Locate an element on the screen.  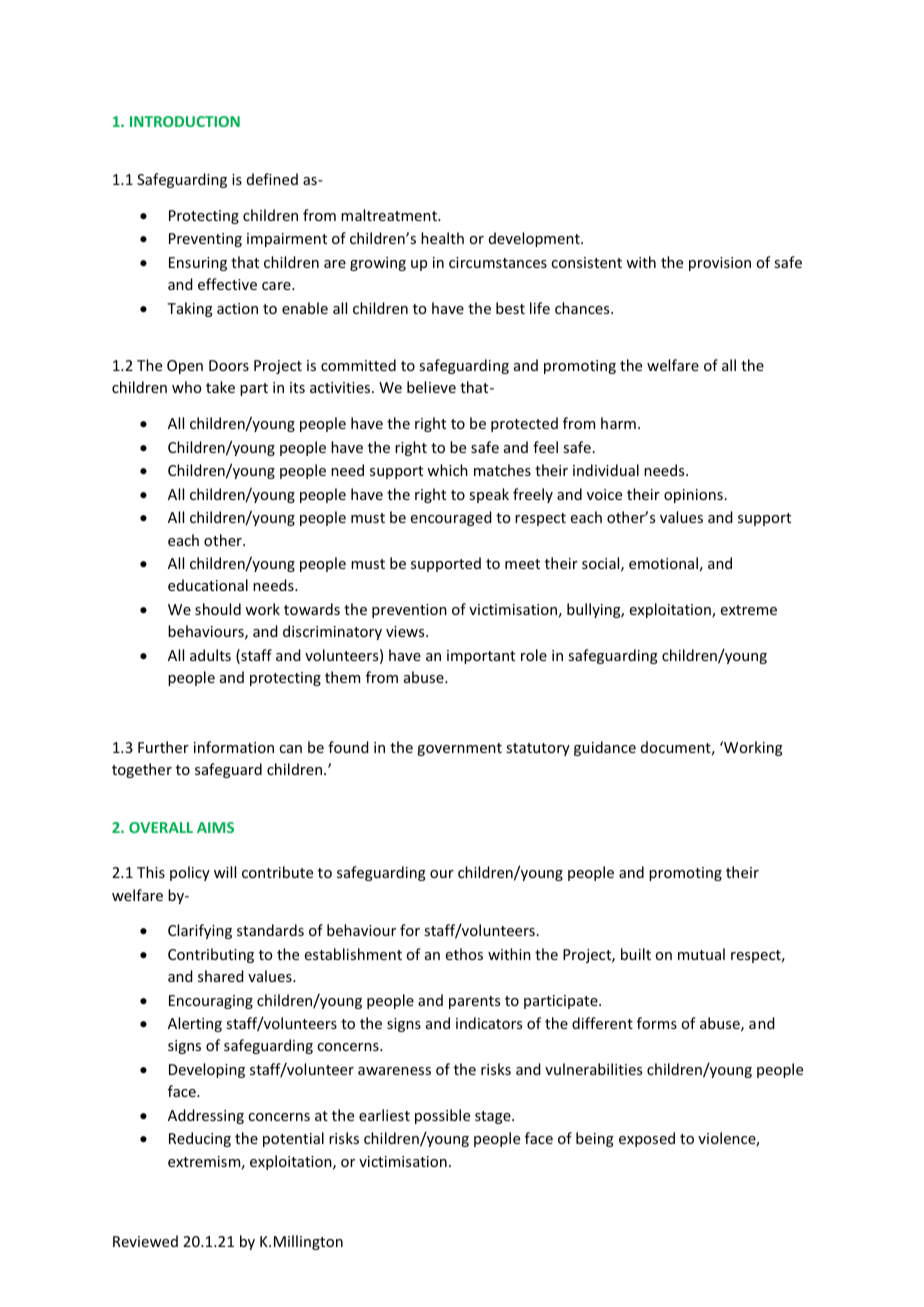
educational is located at coordinates (208, 585).
